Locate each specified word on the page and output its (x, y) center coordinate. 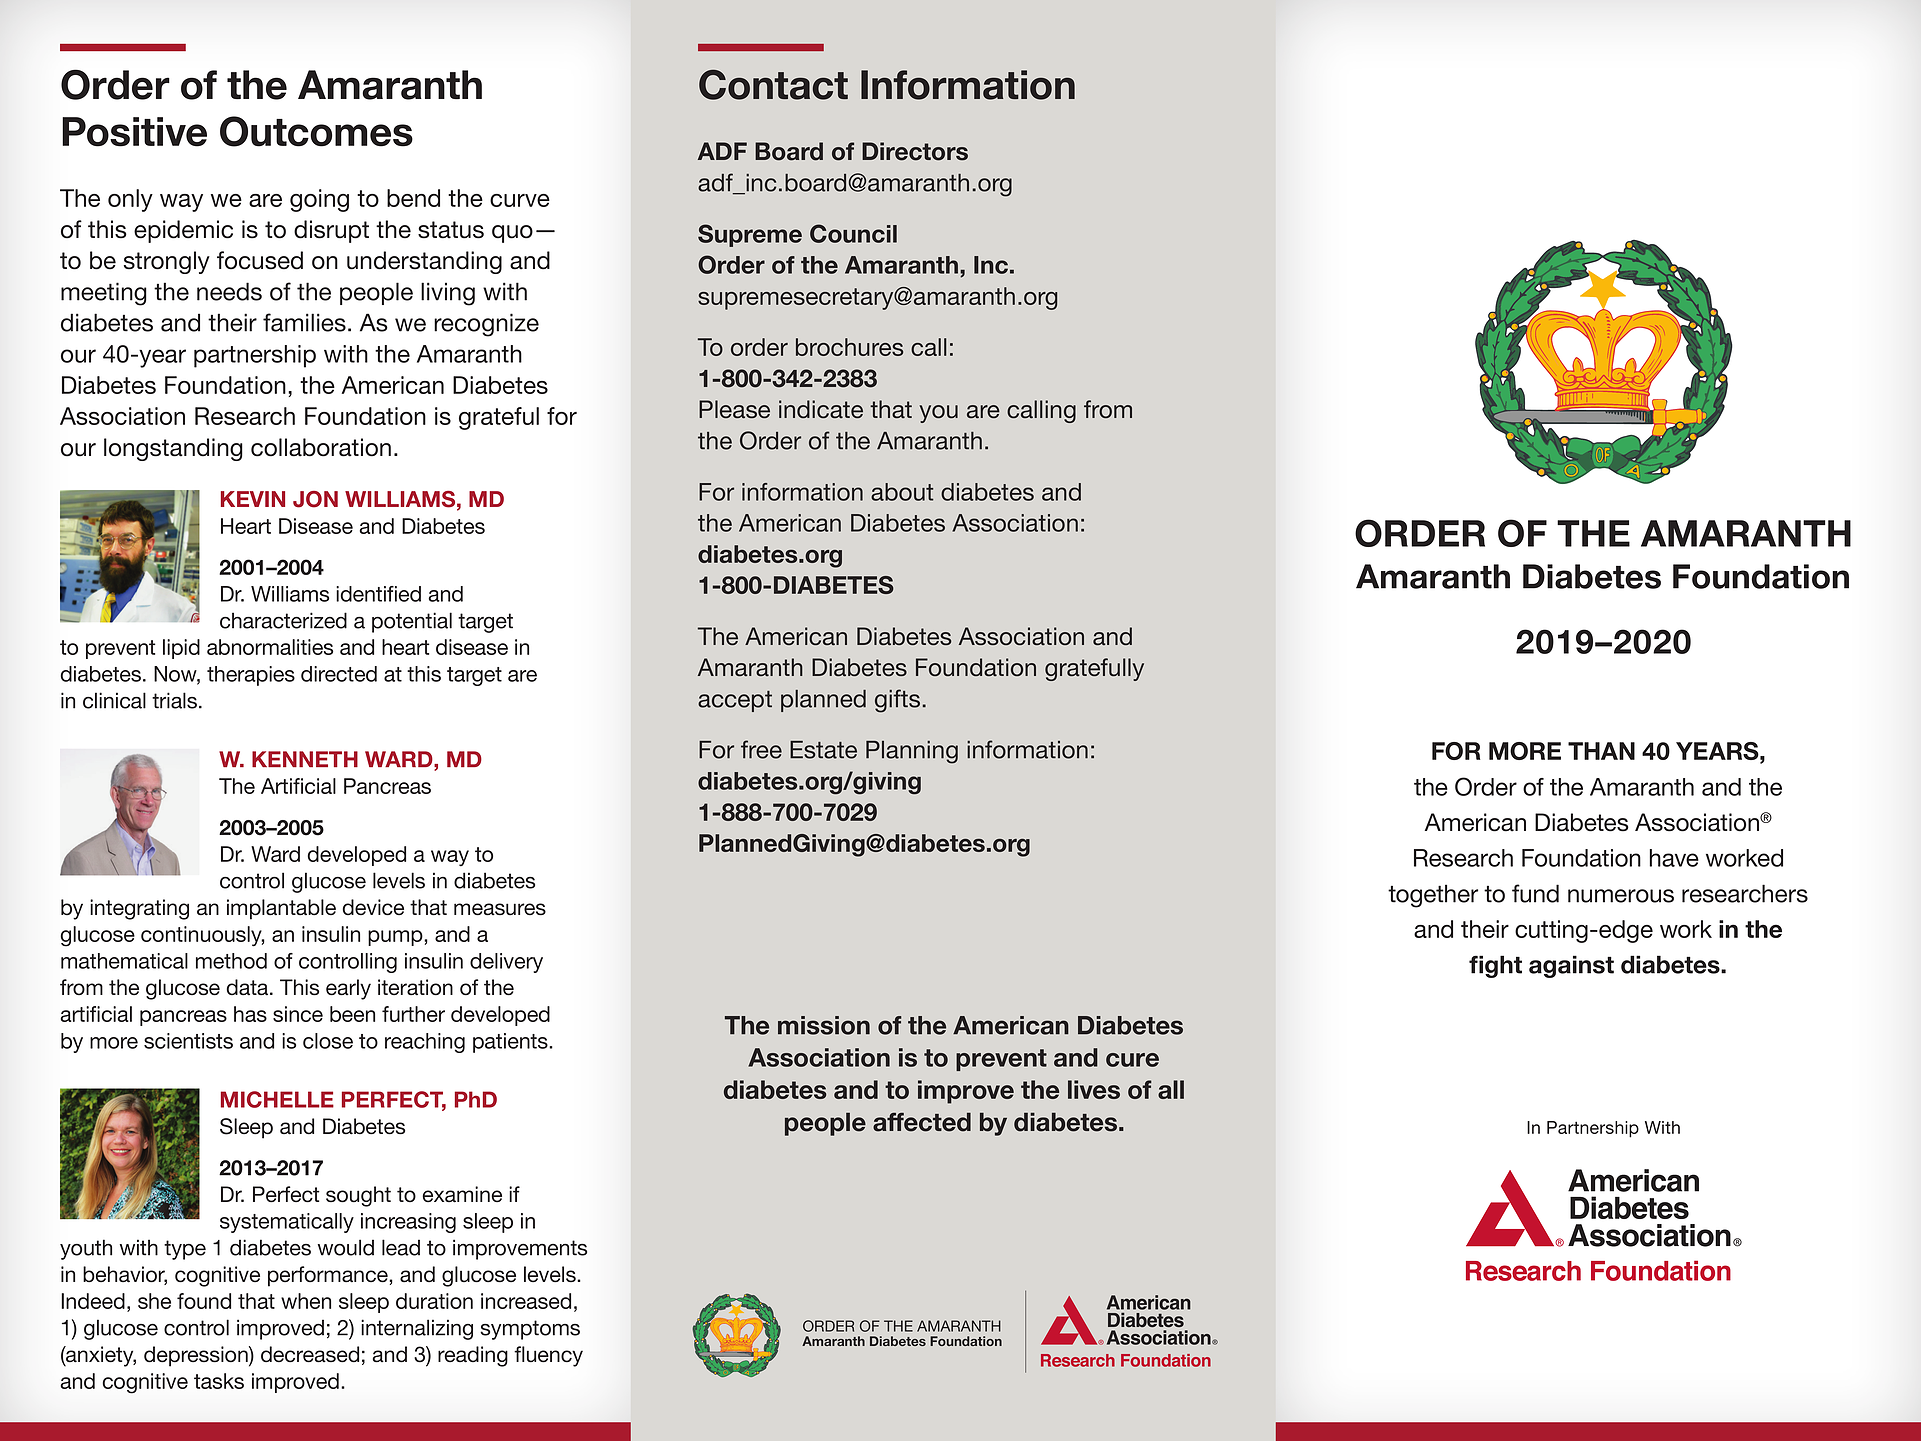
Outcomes (316, 131)
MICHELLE (277, 1099)
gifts (897, 701)
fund (1535, 893)
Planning (912, 752)
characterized (283, 620)
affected (922, 1122)
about (902, 492)
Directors (915, 151)
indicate (821, 409)
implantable (281, 909)
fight (1495, 966)
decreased (310, 1354)
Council (853, 233)
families (304, 322)
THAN (1601, 751)
